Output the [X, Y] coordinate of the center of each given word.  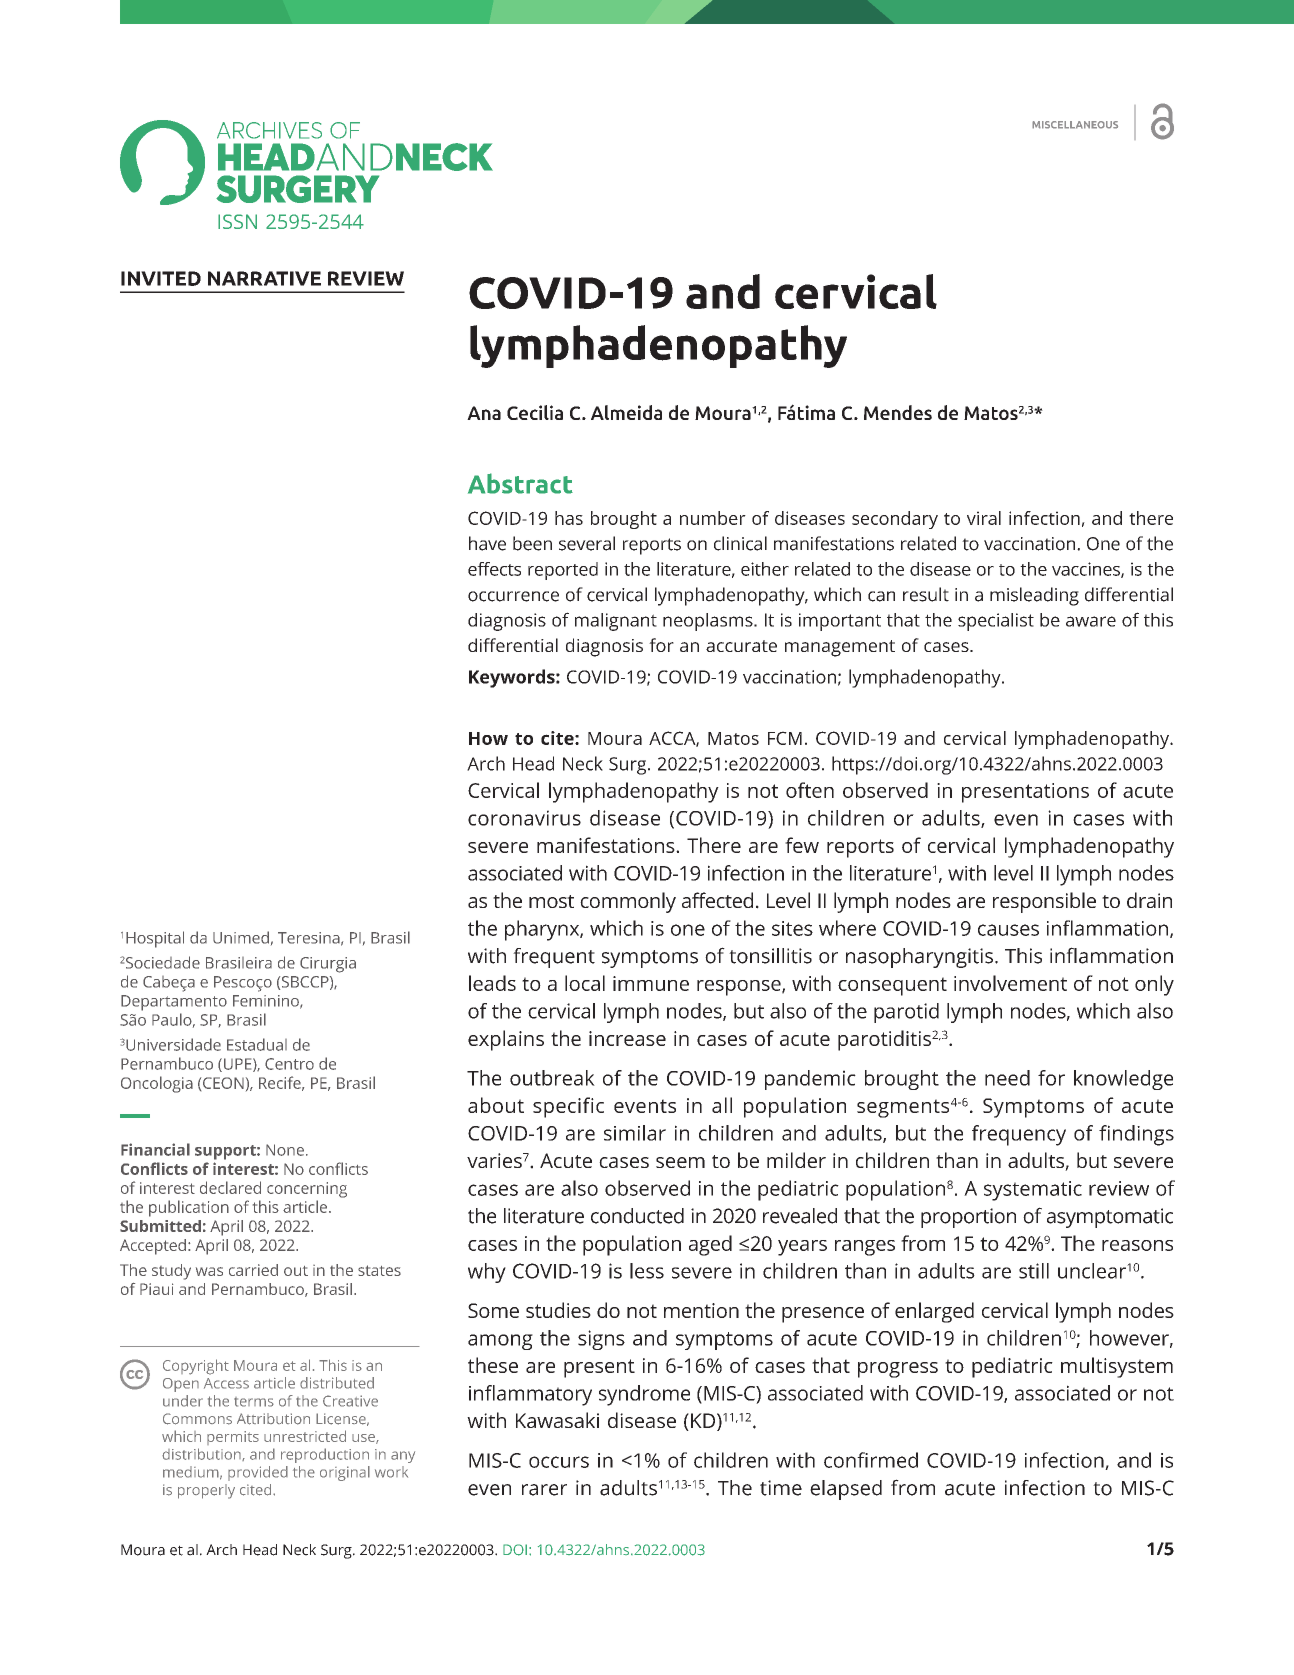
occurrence [513, 596]
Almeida [626, 412]
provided [258, 1473]
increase [627, 1038]
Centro [289, 1064]
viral [984, 518]
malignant [616, 622]
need [1007, 1078]
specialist [996, 622]
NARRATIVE [264, 278]
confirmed [871, 1460]
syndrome [644, 1395]
